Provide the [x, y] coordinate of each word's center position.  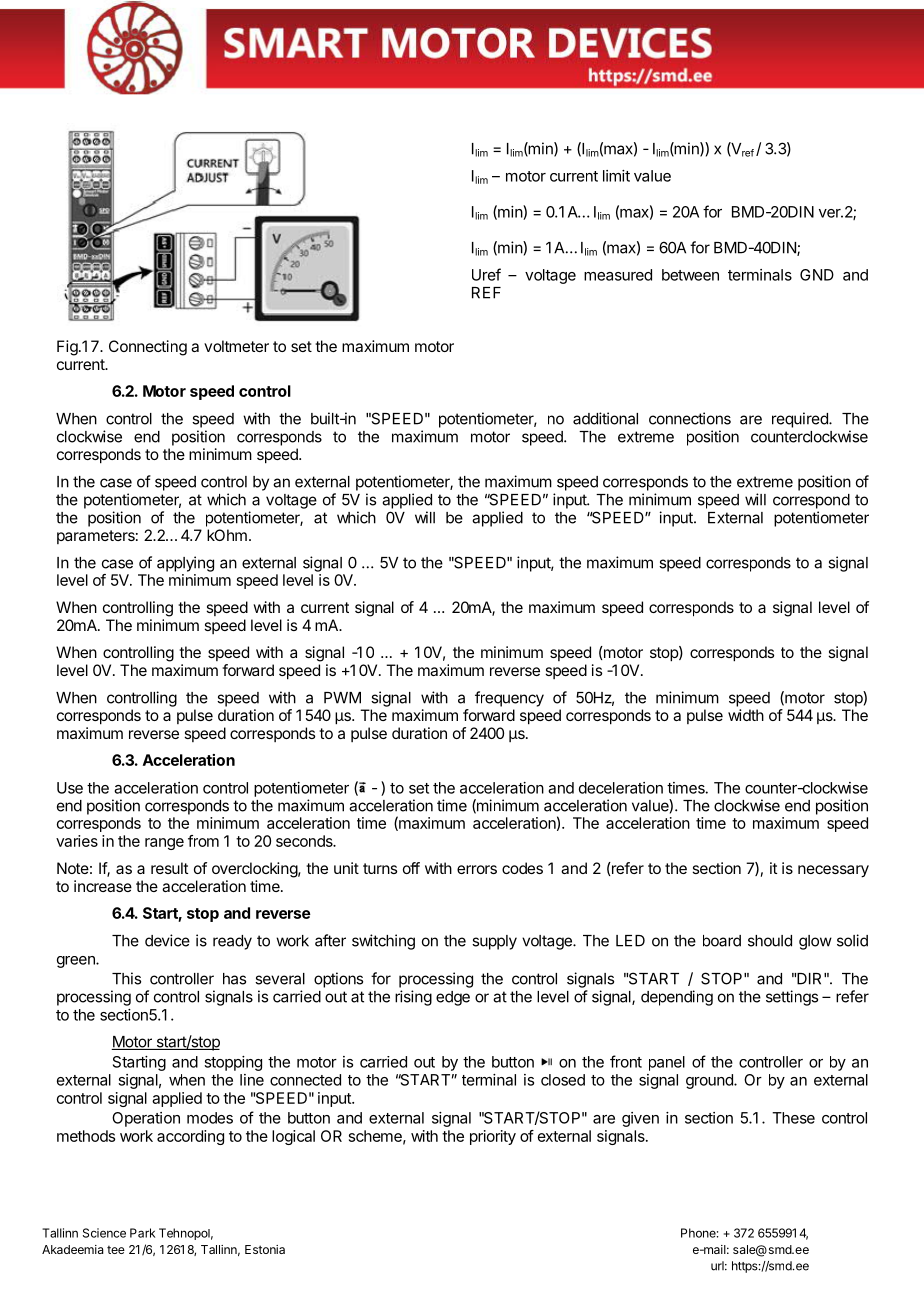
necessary [833, 871]
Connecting [148, 348]
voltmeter [236, 346]
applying [185, 564]
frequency [509, 699]
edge [453, 998]
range [164, 844]
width [746, 715]
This [126, 978]
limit [616, 176]
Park [142, 1233]
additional [605, 418]
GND [817, 275]
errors [477, 869]
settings [792, 998]
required [801, 420]
